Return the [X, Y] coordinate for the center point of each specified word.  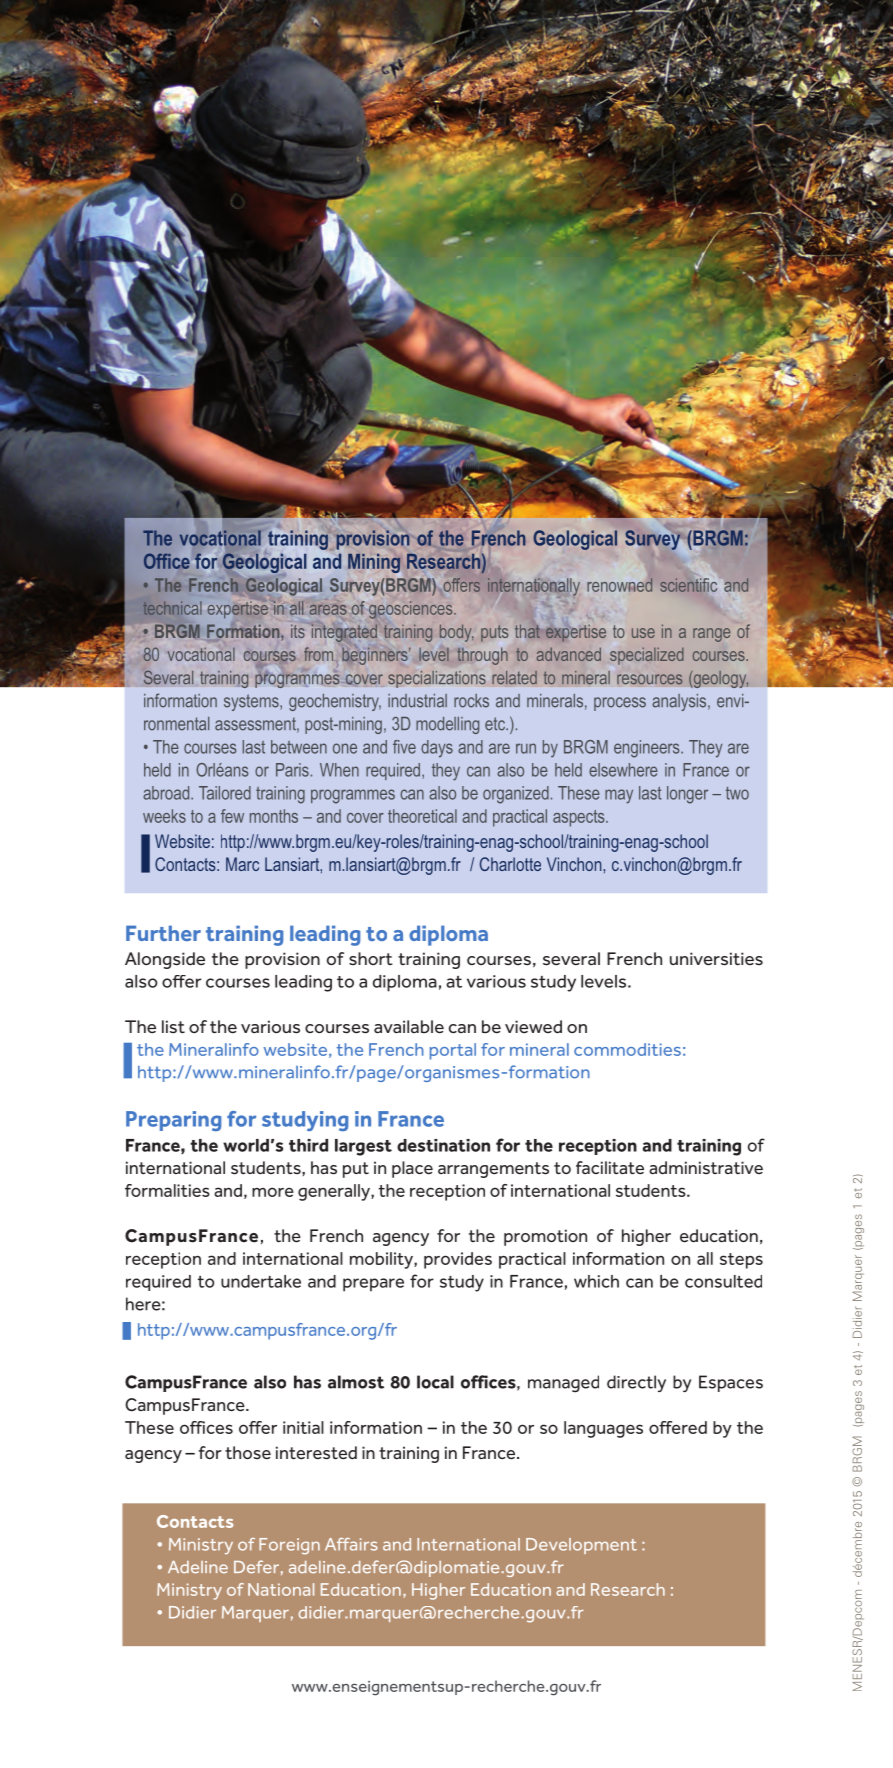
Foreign [289, 1546]
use [643, 633]
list [173, 1027]
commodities [627, 1049]
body [456, 633]
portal [453, 1051]
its [298, 631]
